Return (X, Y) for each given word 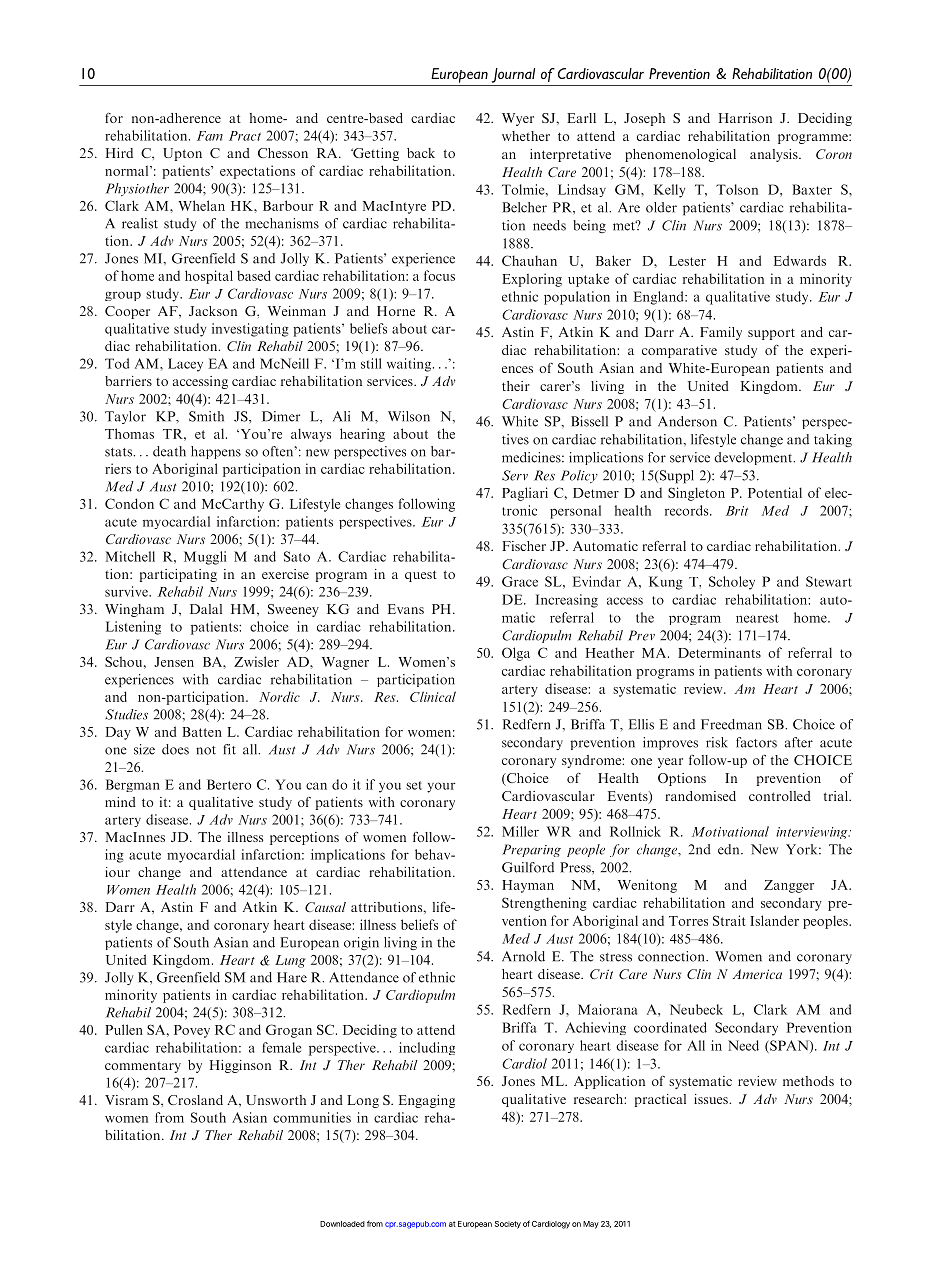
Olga (516, 654)
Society (508, 1225)
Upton (182, 154)
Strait (729, 920)
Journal (513, 75)
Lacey (185, 365)
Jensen (174, 662)
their (516, 386)
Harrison (745, 118)
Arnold (523, 956)
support (771, 334)
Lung (290, 961)
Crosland (195, 1100)
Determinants (719, 652)
